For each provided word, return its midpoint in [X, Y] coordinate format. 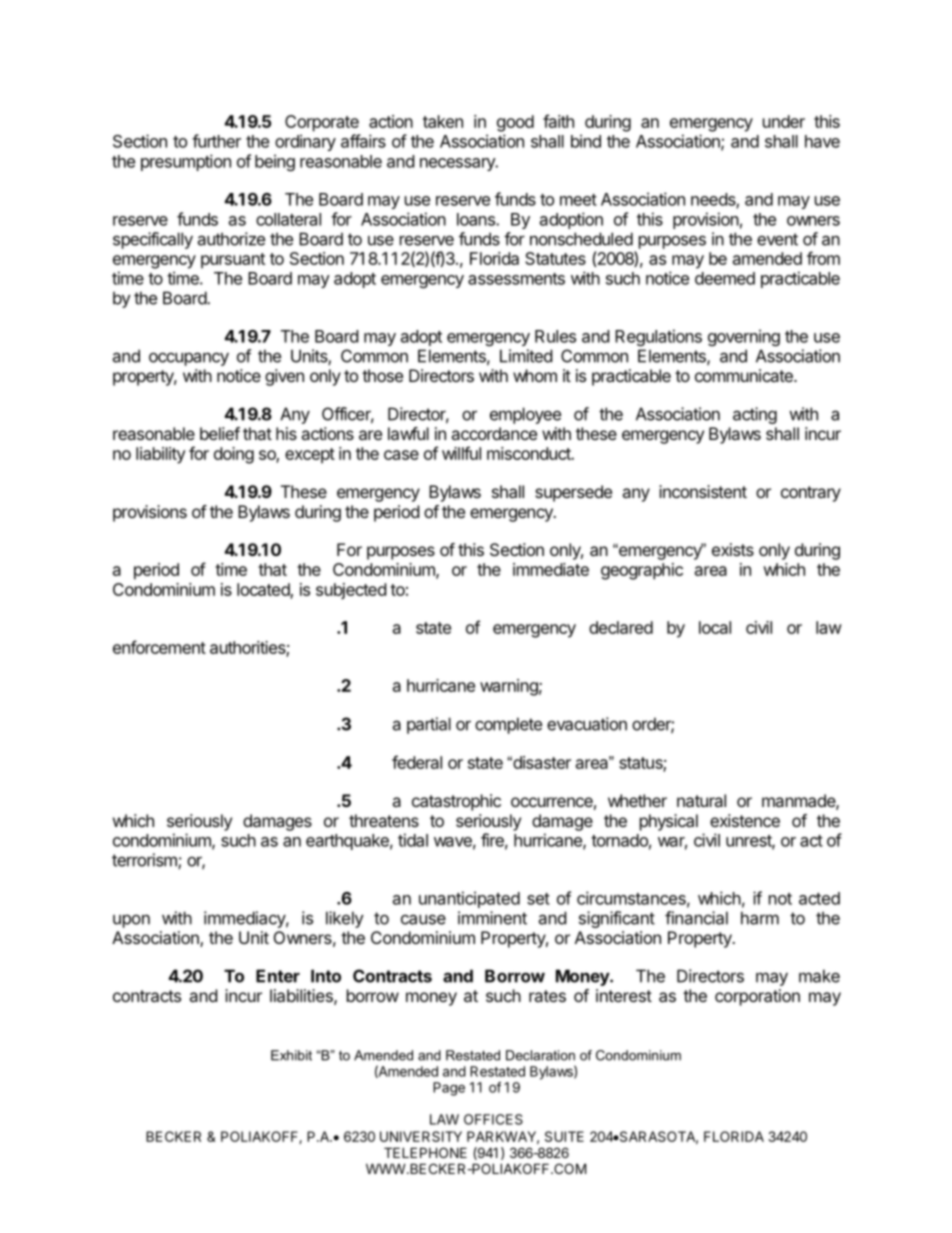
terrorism [145, 861]
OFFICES [493, 1119]
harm [760, 918]
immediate [551, 569]
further [216, 141]
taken [443, 121]
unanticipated [469, 899]
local [715, 627]
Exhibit [291, 1055]
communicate [745, 375]
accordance [494, 433]
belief [220, 433]
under [784, 121]
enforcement [159, 647]
